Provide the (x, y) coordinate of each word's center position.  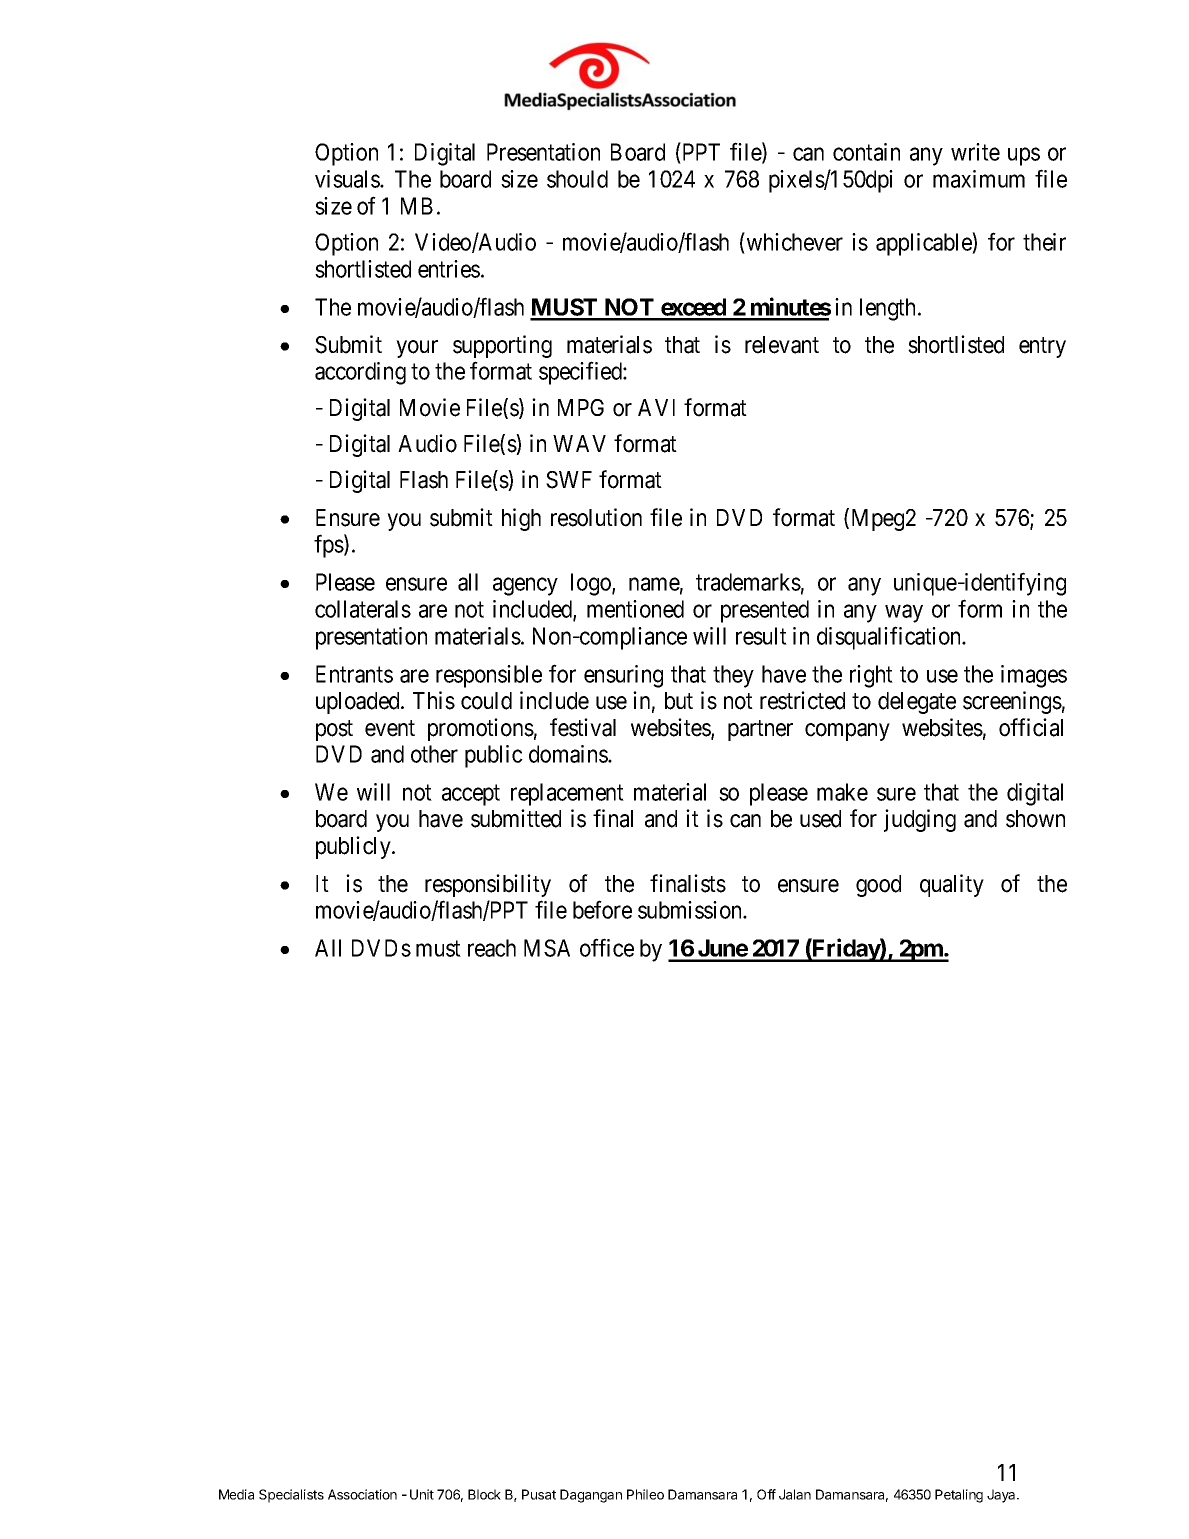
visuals (348, 179)
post (334, 730)
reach (492, 948)
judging (920, 820)
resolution (596, 517)
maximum (979, 179)
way (904, 614)
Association (362, 1494)
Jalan (795, 1494)
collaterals (363, 609)
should (577, 179)
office (607, 947)
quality (952, 885)
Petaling (959, 1496)
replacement (567, 794)
